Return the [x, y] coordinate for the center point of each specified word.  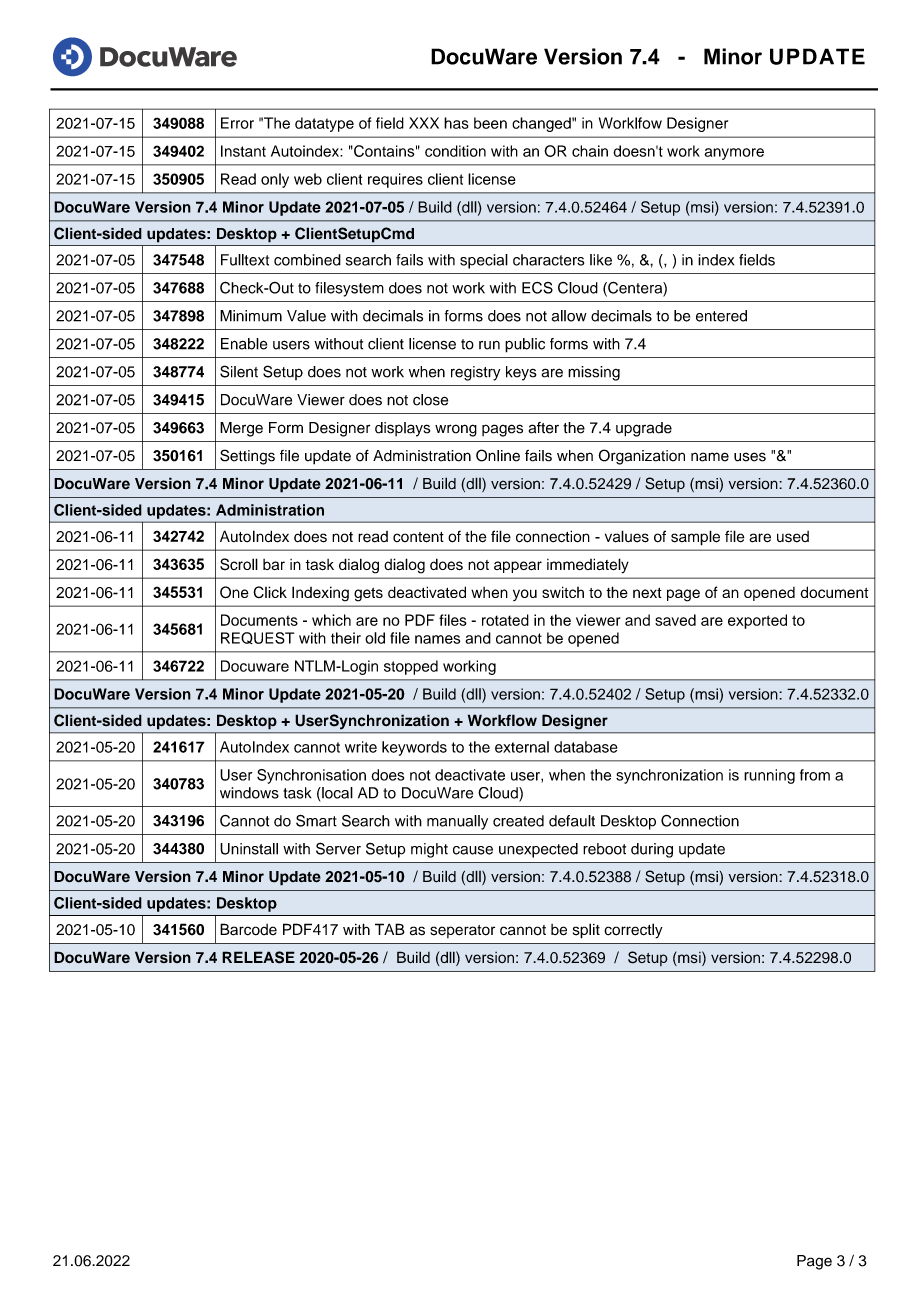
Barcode [248, 929]
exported [757, 621]
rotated [505, 620]
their [346, 638]
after [544, 428]
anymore [734, 154]
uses [750, 457]
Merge [241, 429]
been [490, 123]
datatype [324, 124]
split [586, 931]
